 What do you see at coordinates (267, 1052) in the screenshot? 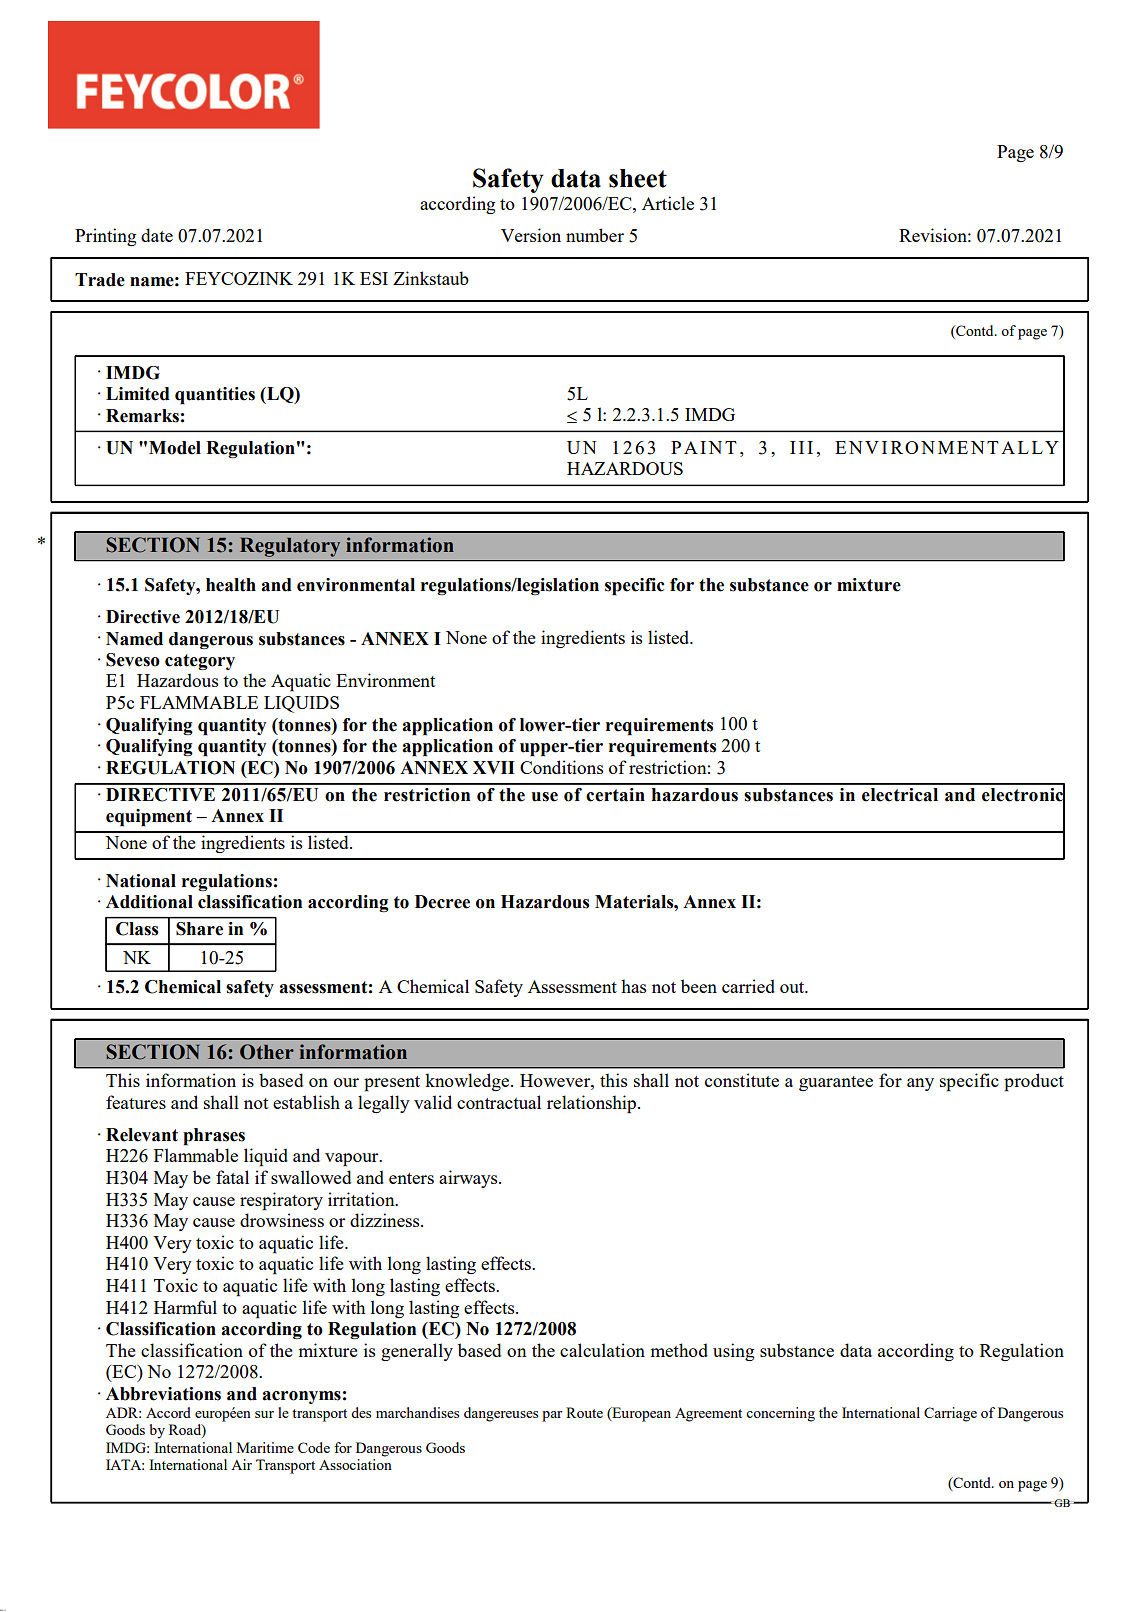
I see `Other` at bounding box center [267, 1052].
